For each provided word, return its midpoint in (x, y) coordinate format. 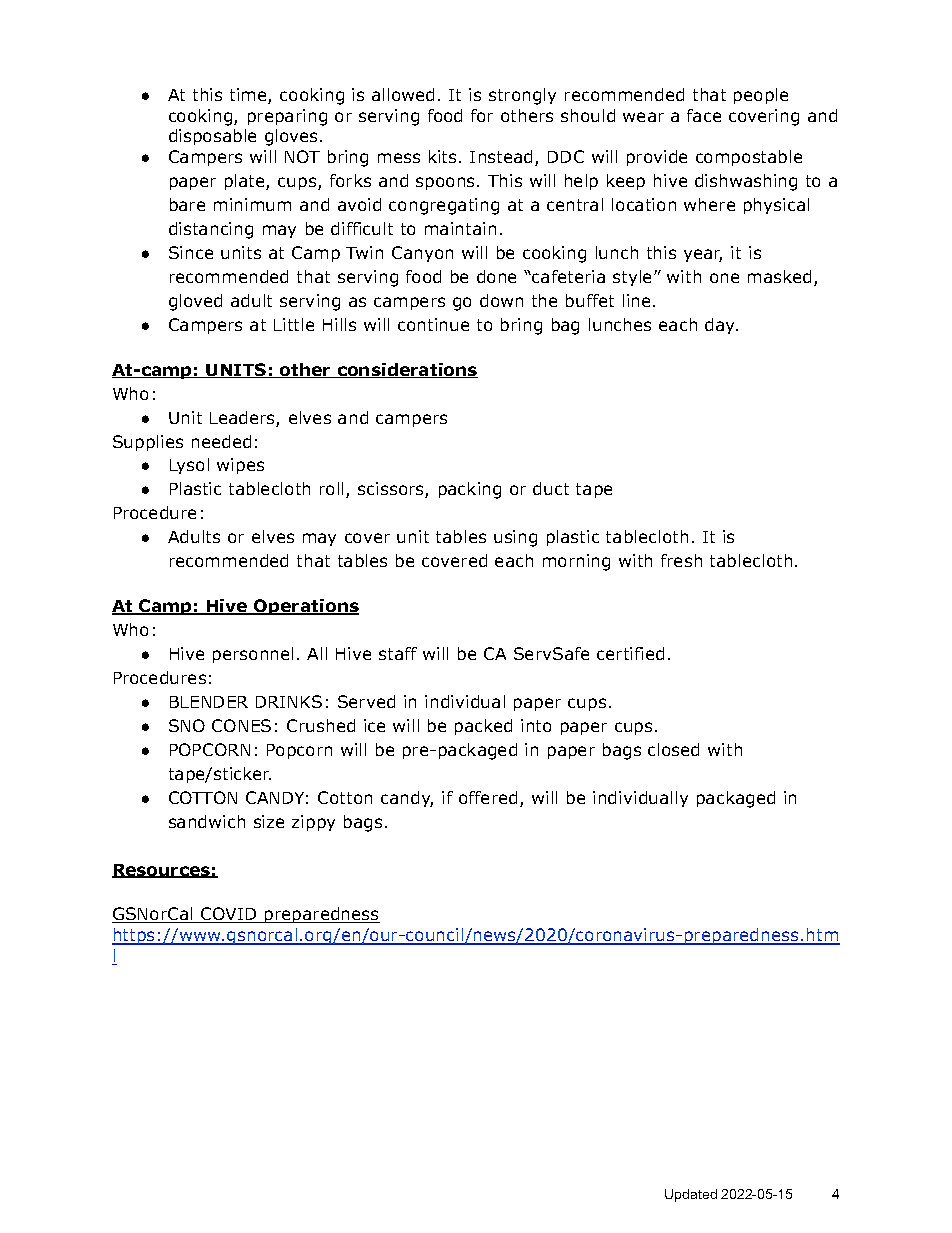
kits (442, 156)
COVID (229, 915)
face (704, 115)
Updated (691, 1195)
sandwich (207, 821)
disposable (212, 137)
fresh (681, 560)
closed (673, 749)
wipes (240, 466)
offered (488, 797)
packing (470, 490)
